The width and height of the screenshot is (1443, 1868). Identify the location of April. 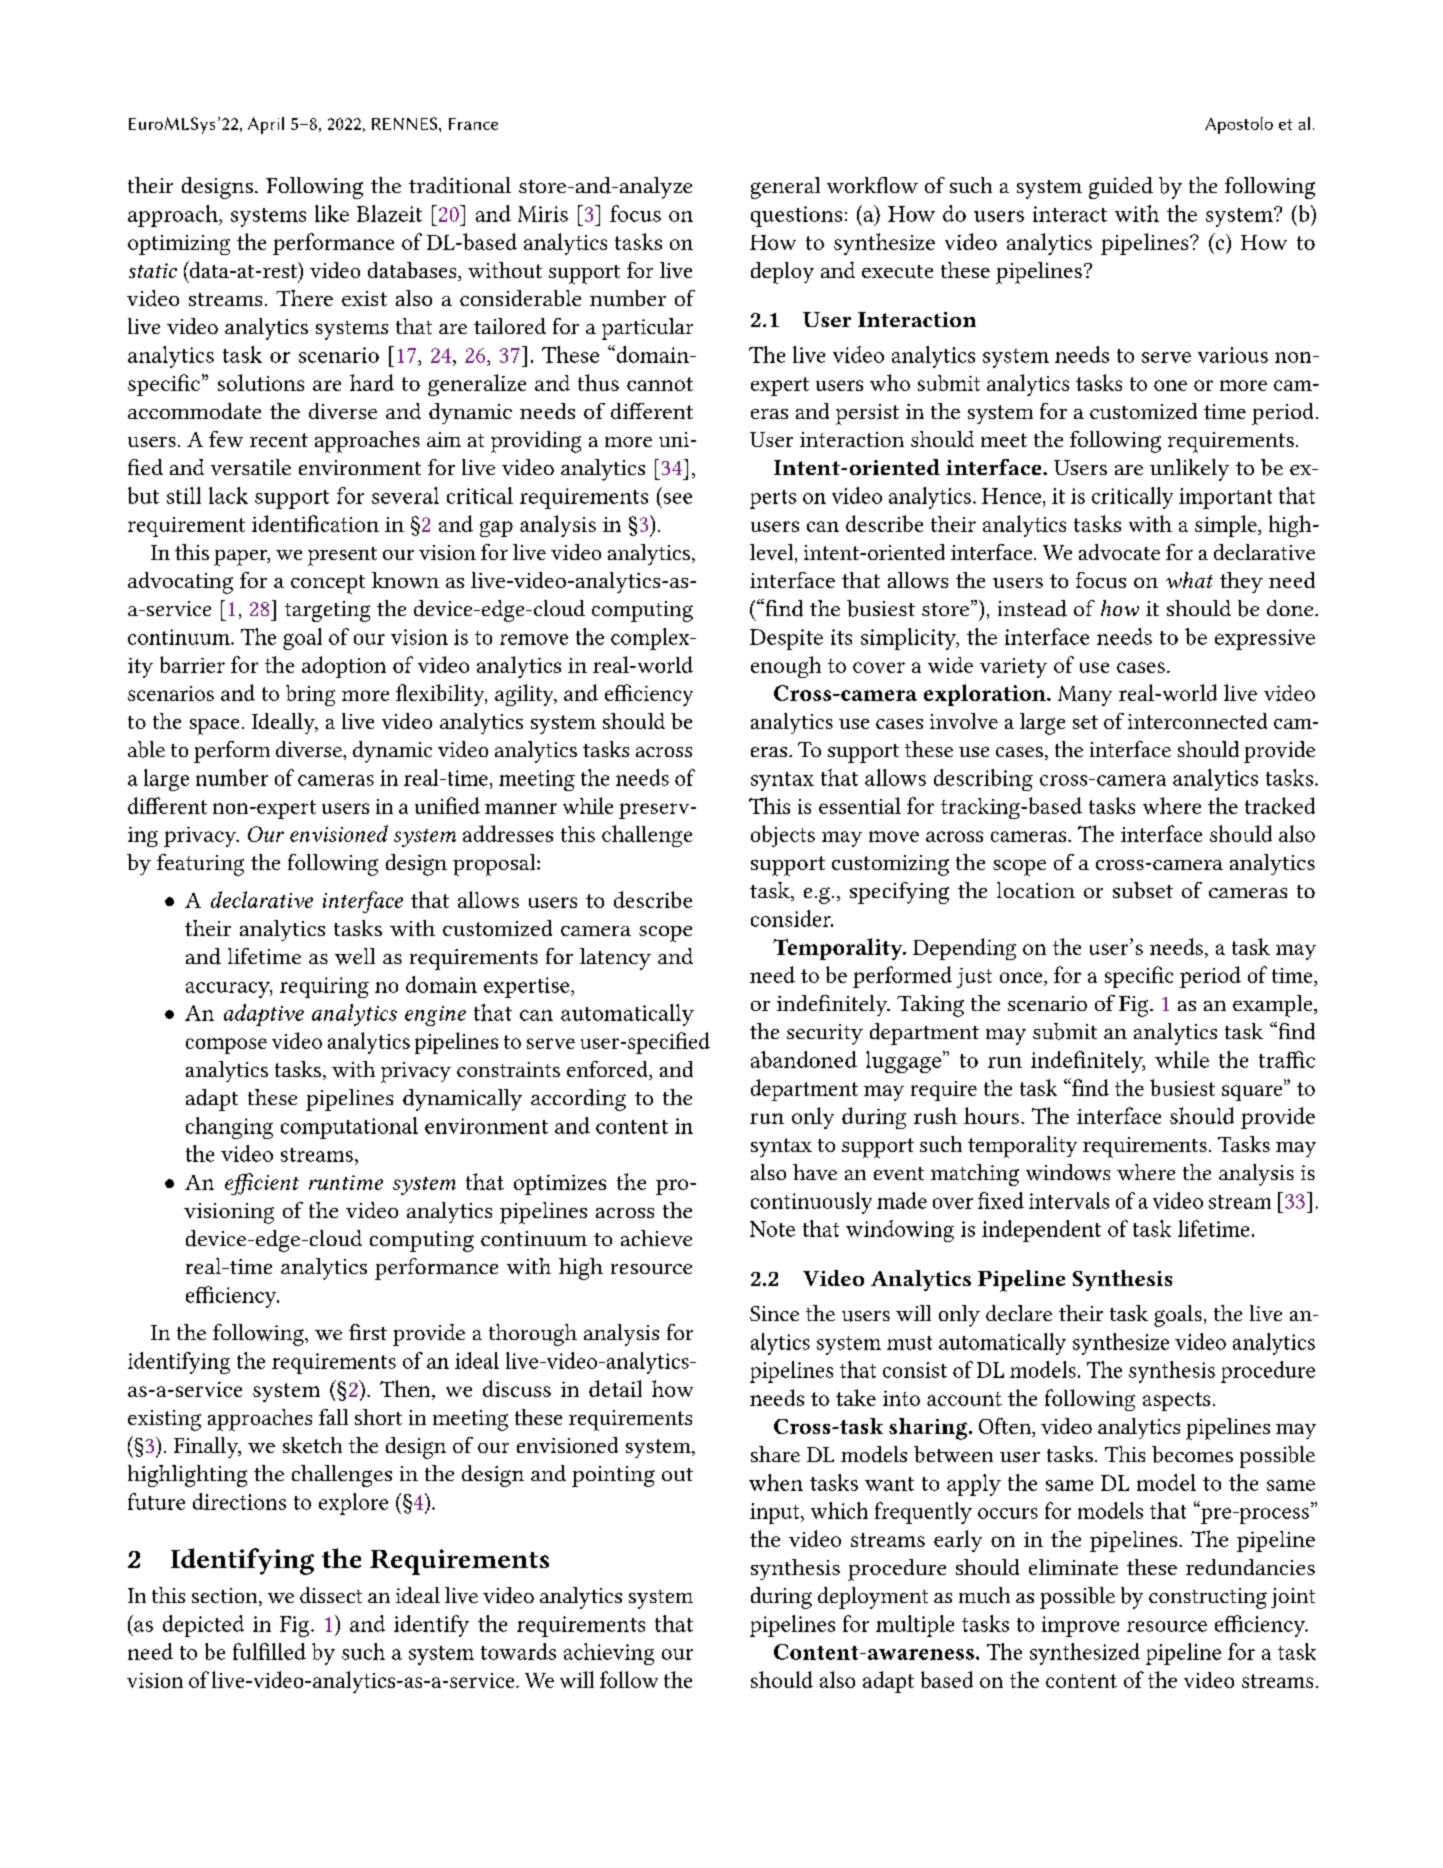
(266, 125).
